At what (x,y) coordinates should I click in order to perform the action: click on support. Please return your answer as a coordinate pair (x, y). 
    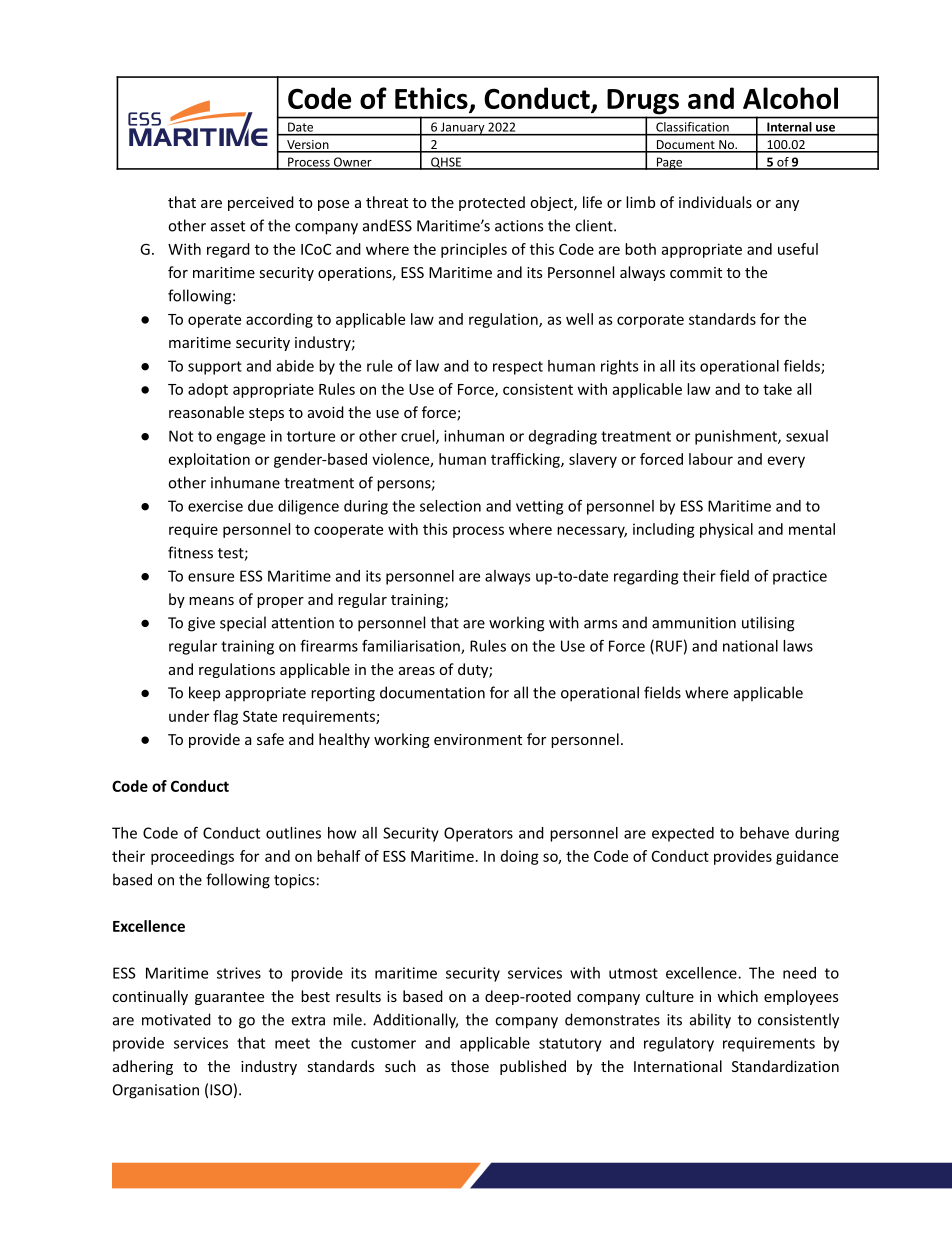
    Looking at the image, I should click on (215, 368).
